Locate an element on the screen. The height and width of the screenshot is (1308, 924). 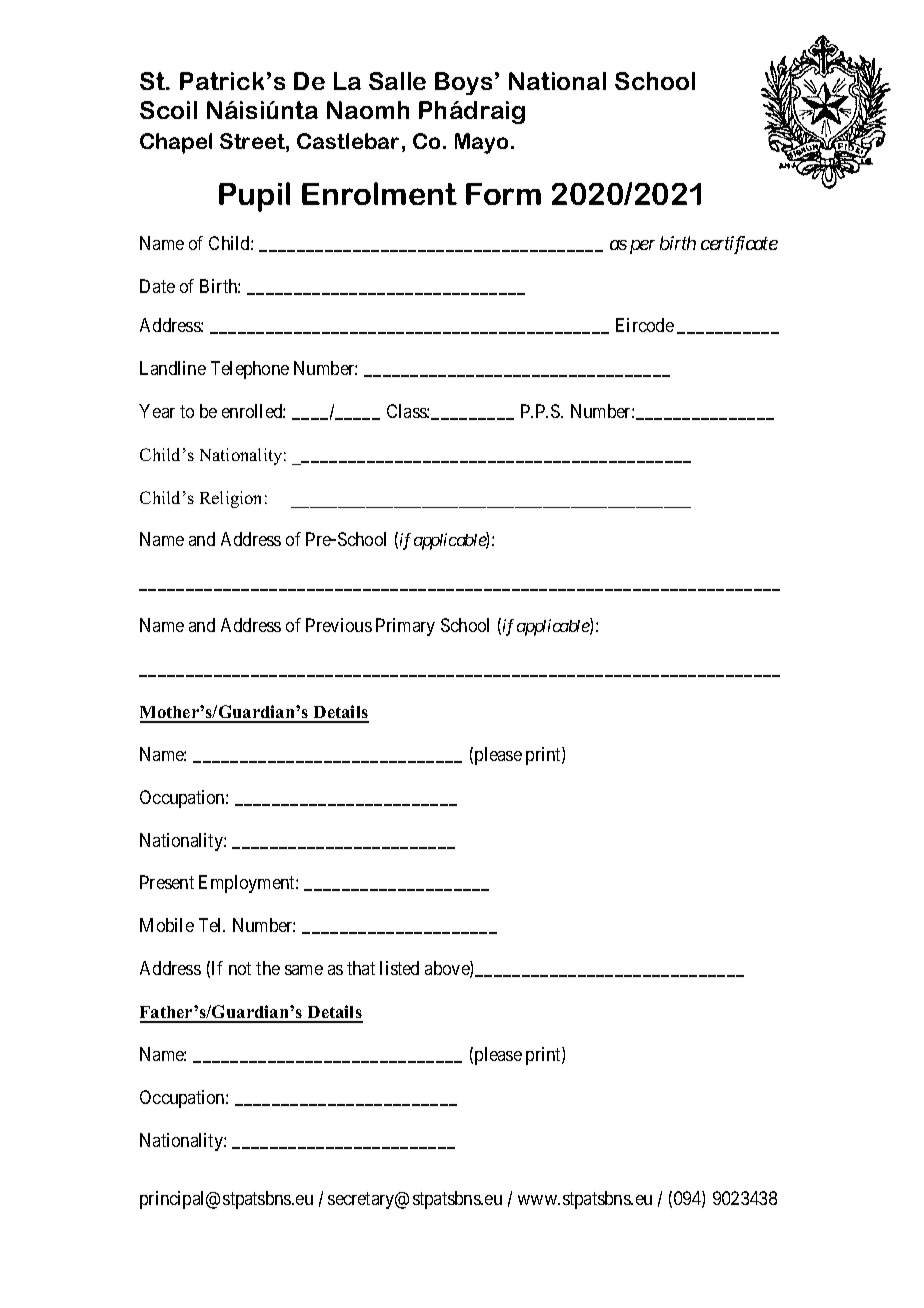
Pupil is located at coordinates (254, 197).
